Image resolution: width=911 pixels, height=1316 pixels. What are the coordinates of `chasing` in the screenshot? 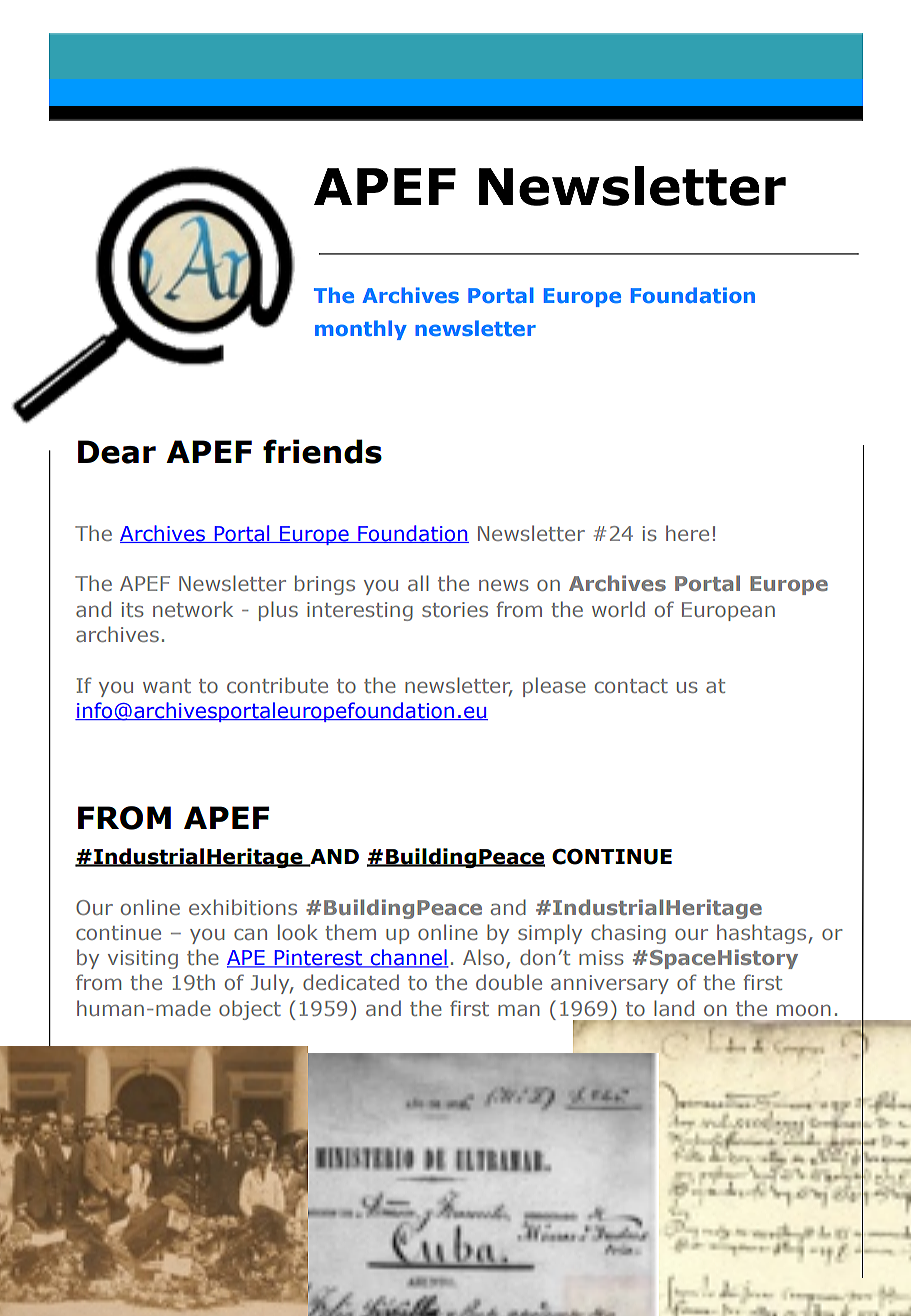 It's located at (628, 934).
